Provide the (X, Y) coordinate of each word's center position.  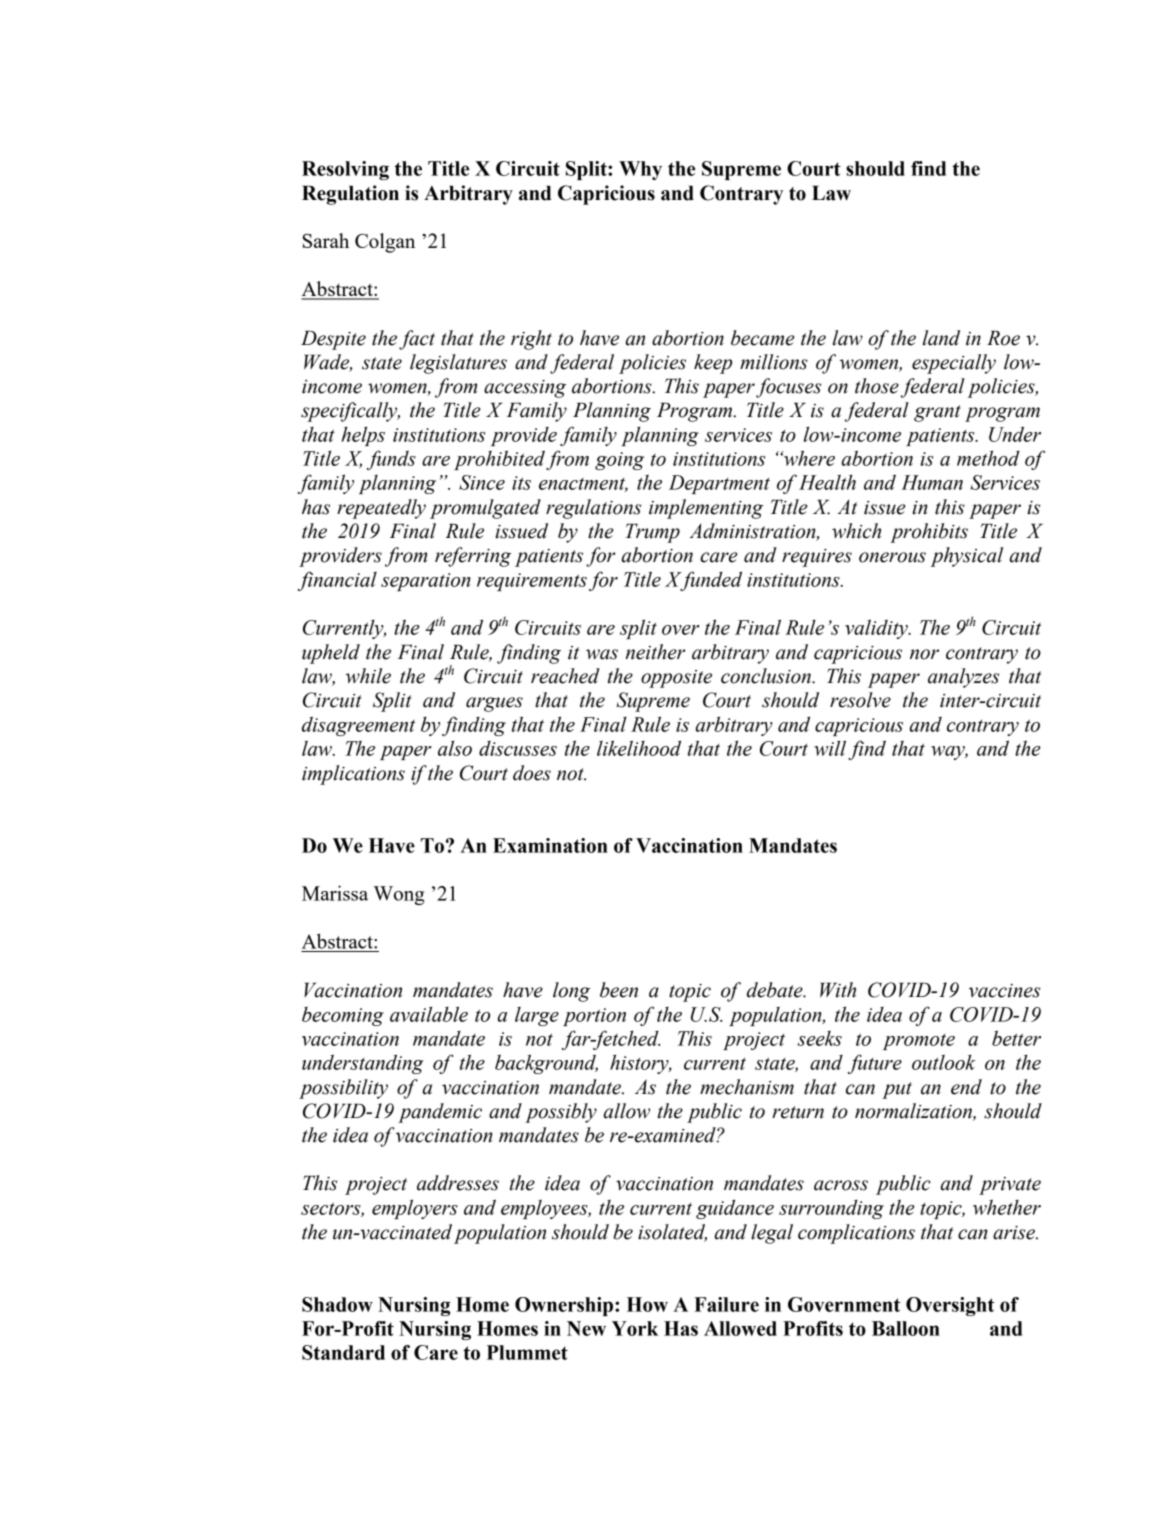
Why (640, 170)
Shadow (337, 1304)
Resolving (345, 170)
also (455, 748)
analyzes (963, 678)
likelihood (639, 748)
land (941, 338)
